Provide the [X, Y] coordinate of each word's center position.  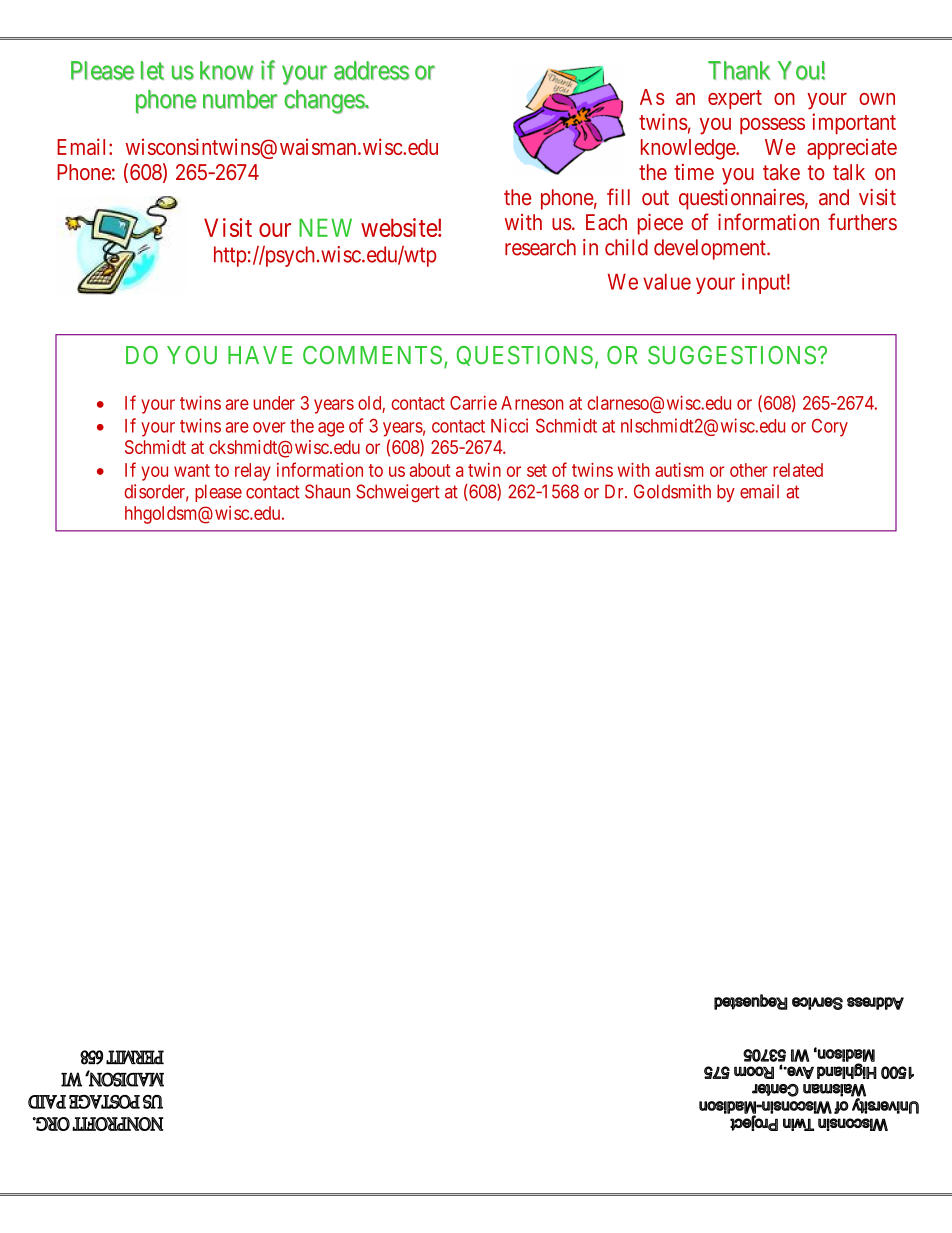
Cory [830, 428]
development [711, 249]
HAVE [260, 355]
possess [772, 126]
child [626, 247]
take [781, 172]
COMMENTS [372, 355]
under [274, 403]
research [540, 247]
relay [253, 472]
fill [618, 196]
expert [735, 99]
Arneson [532, 403]
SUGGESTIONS [732, 355]
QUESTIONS [525, 356]
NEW [325, 227]
